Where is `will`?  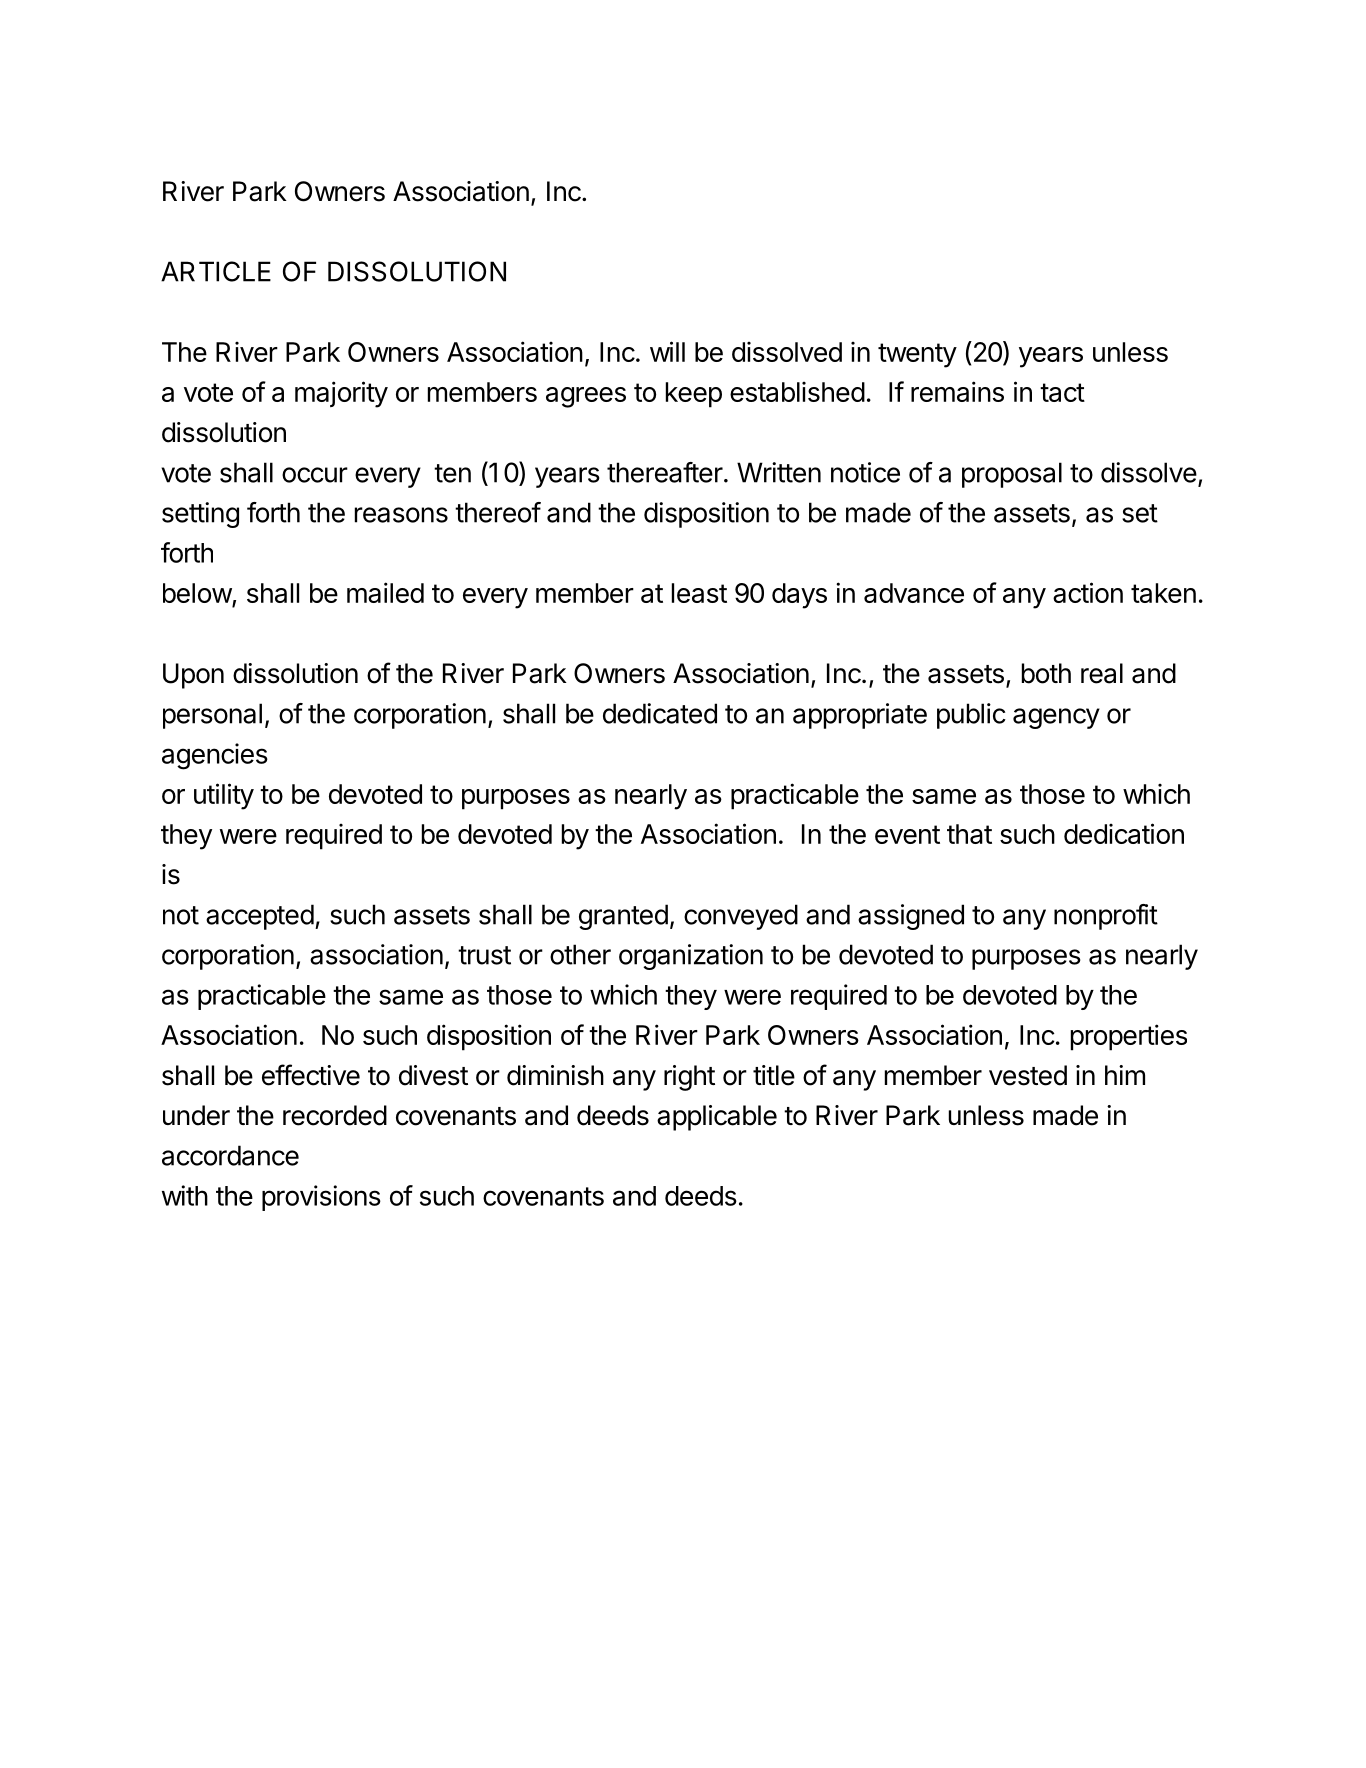 will is located at coordinates (667, 351).
